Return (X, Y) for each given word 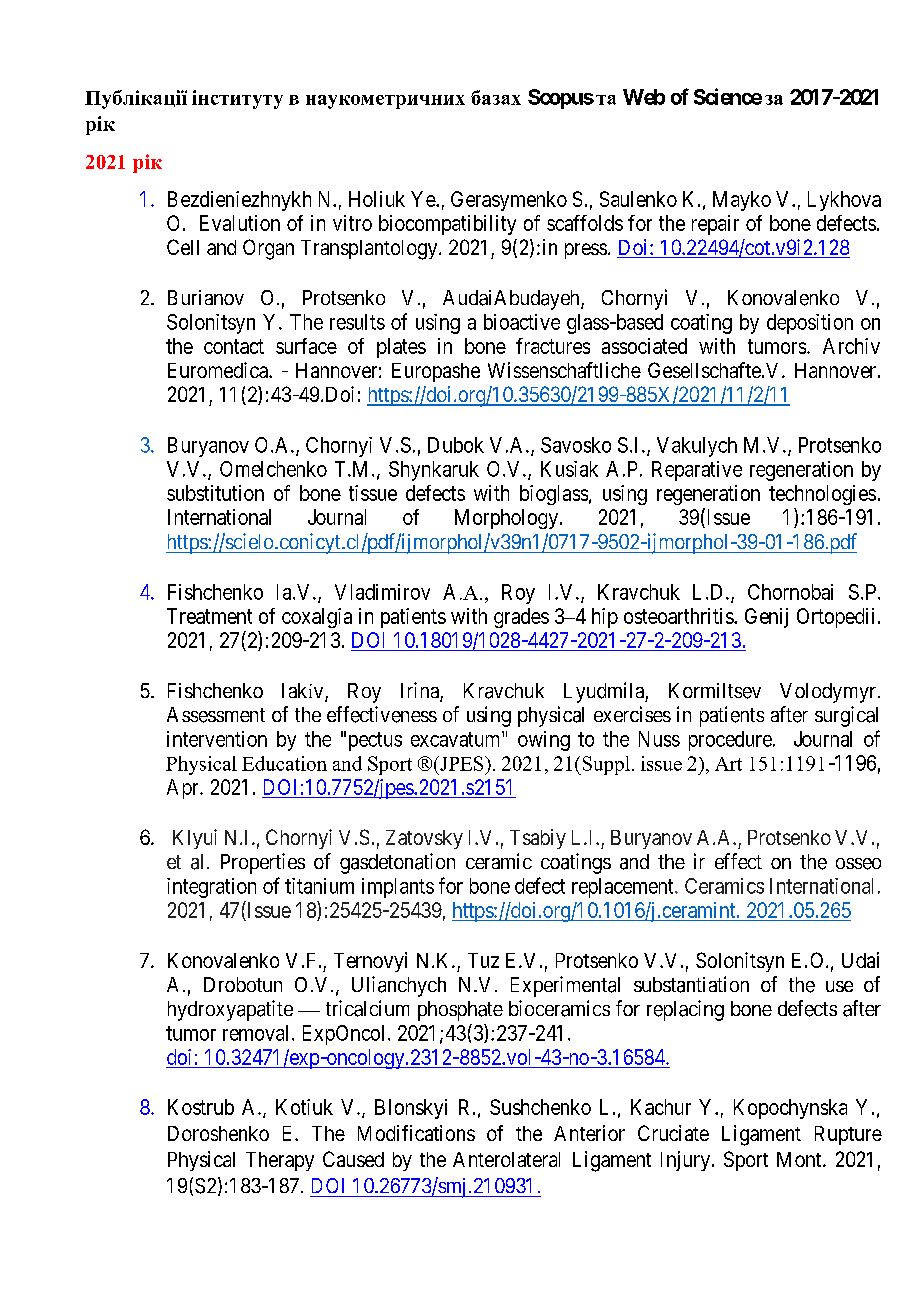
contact (234, 346)
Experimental (565, 986)
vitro (352, 223)
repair (715, 225)
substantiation (691, 984)
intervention (217, 739)
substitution (215, 493)
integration (211, 888)
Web (644, 97)
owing (544, 741)
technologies (822, 495)
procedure (730, 741)
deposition (810, 324)
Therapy (280, 1161)
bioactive (522, 322)
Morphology (506, 519)
